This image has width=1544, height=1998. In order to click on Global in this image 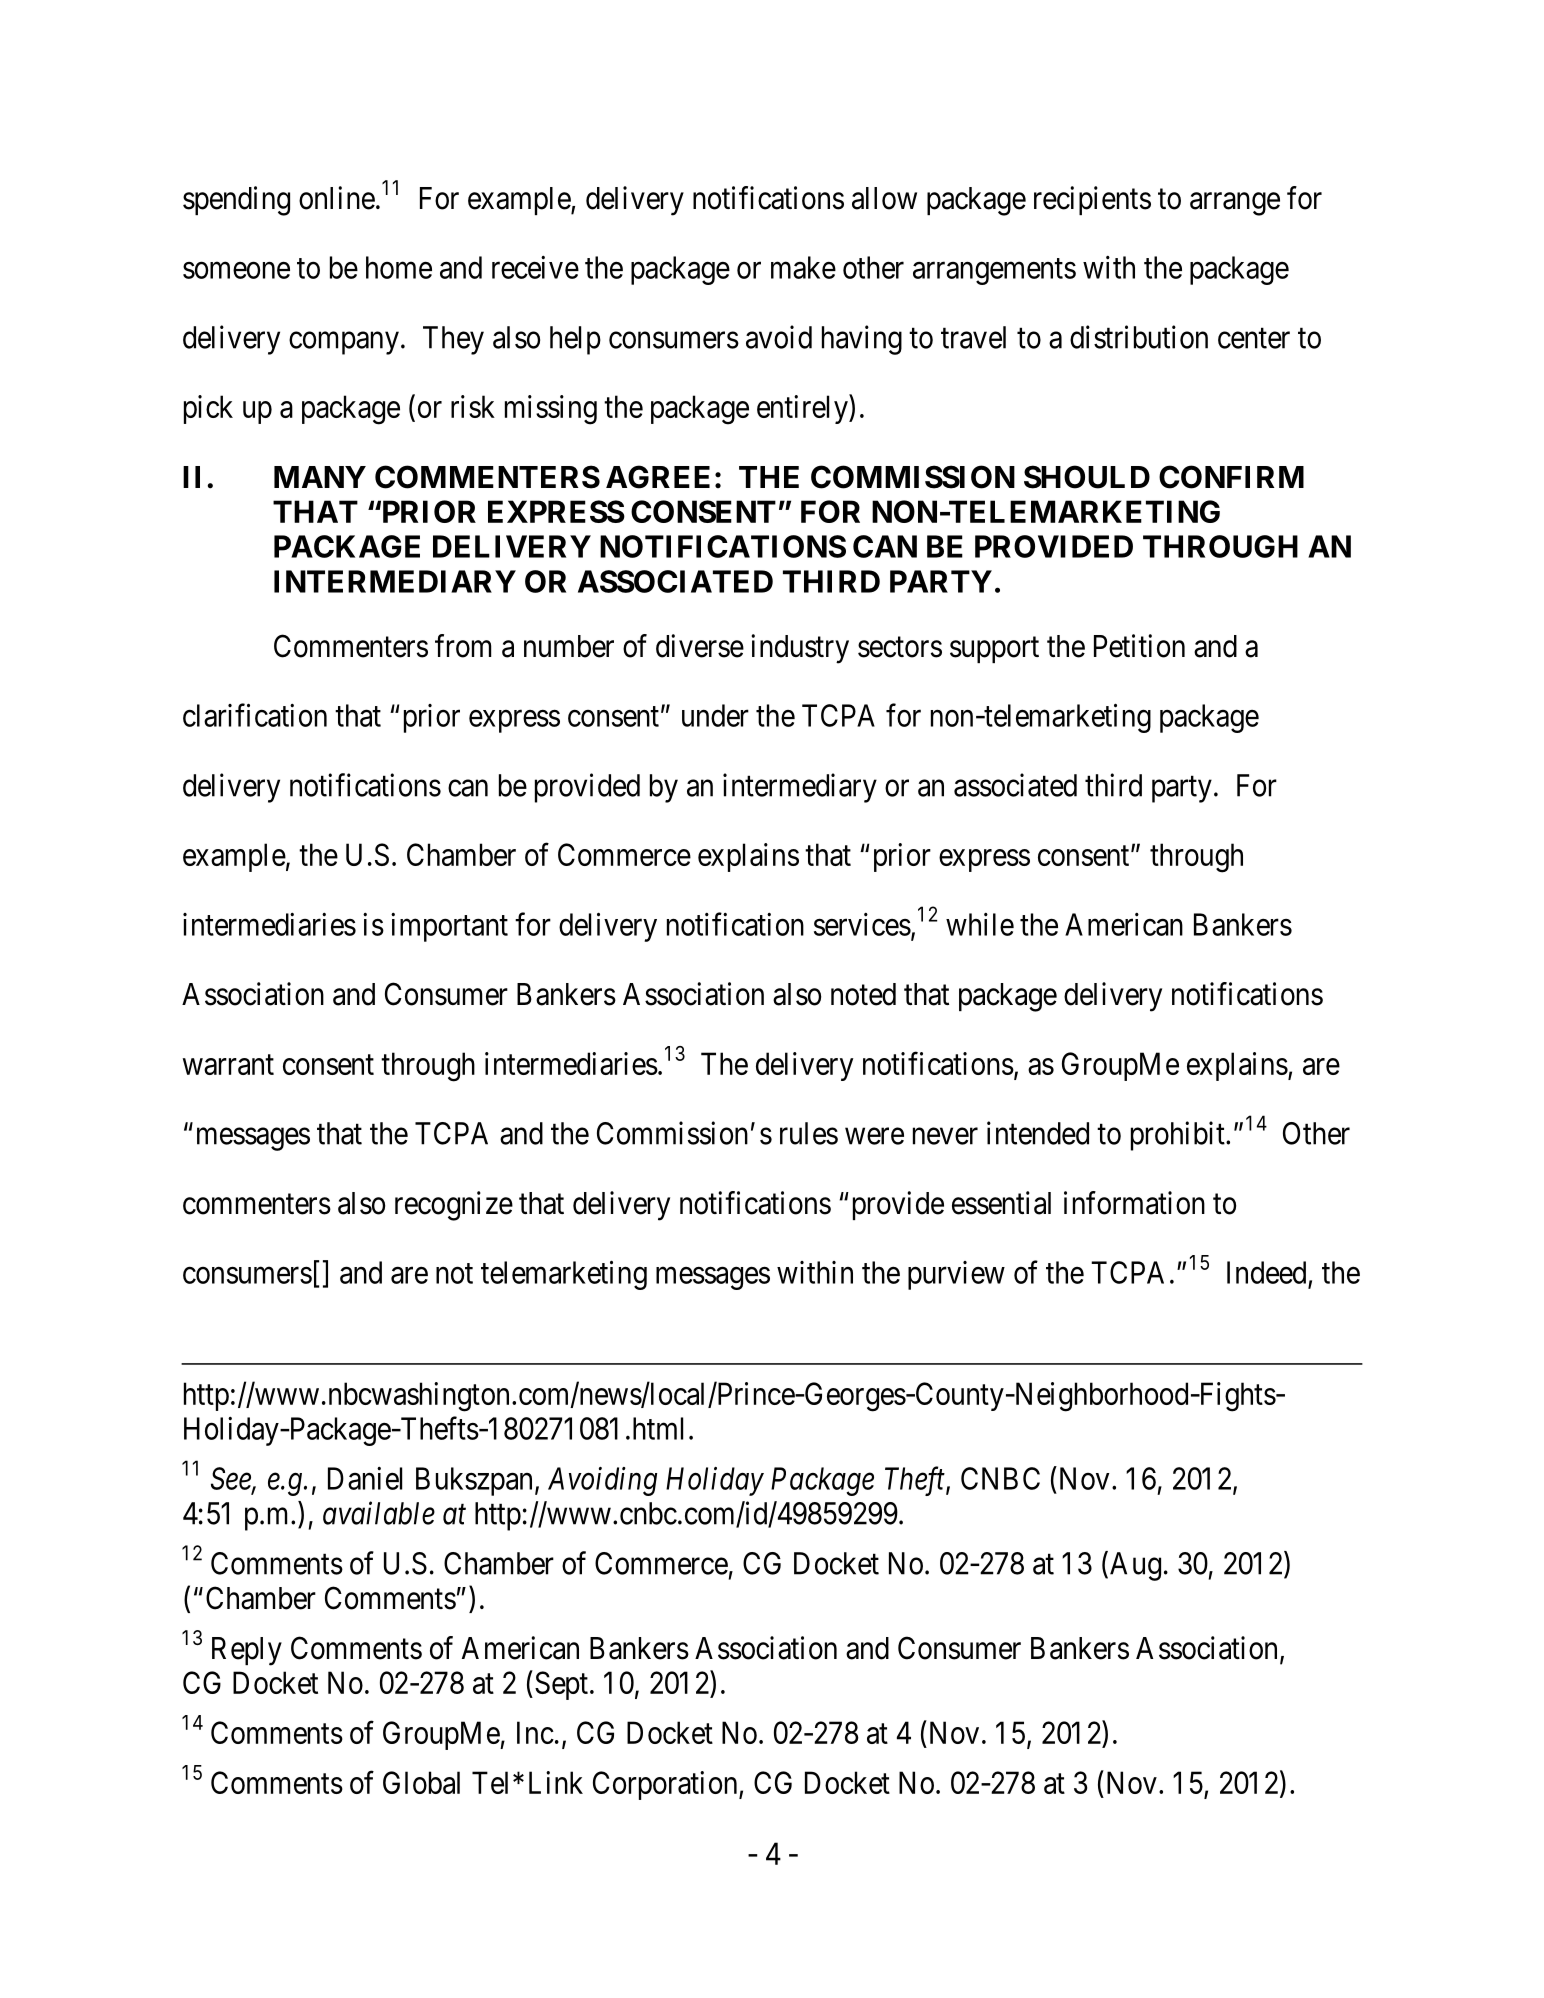, I will do `click(421, 1782)`.
